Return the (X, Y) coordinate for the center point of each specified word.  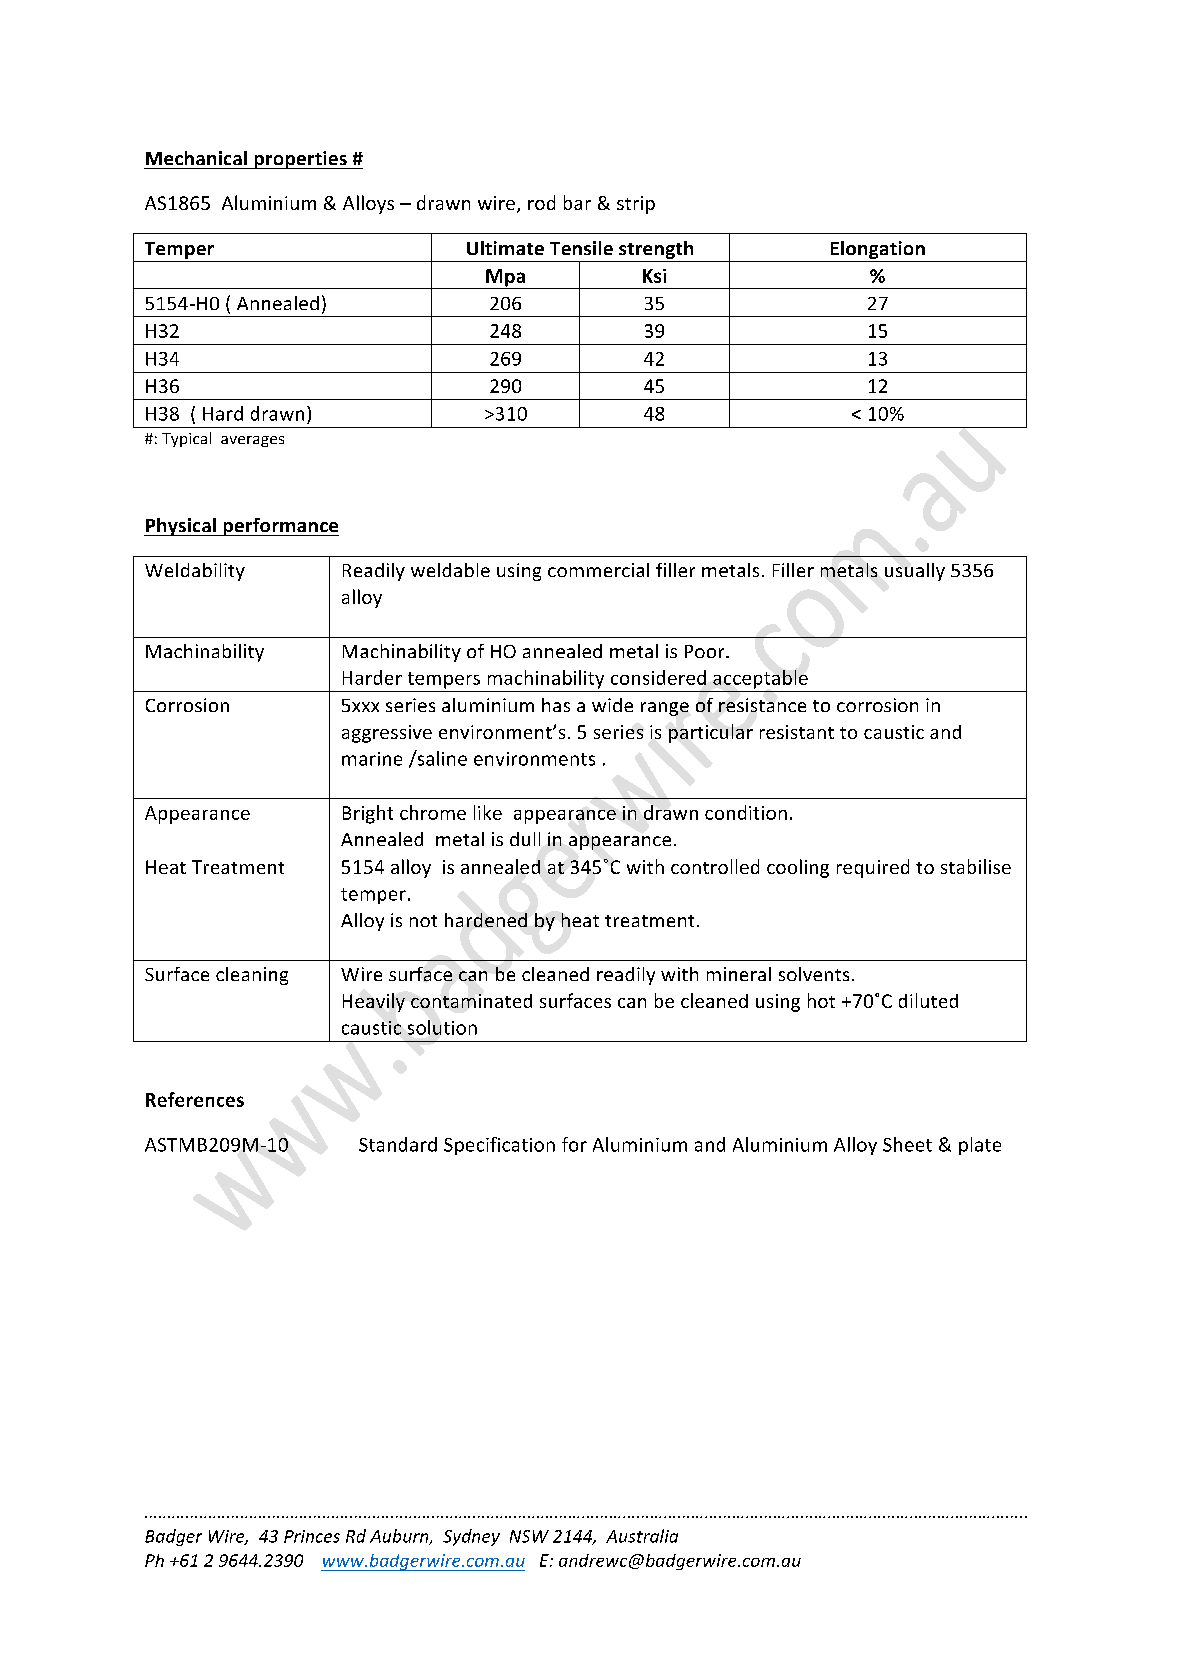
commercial (598, 570)
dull (525, 839)
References (195, 1099)
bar (577, 202)
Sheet (907, 1144)
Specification (499, 1146)
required (873, 868)
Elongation (878, 250)
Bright (368, 814)
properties (300, 160)
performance (280, 527)
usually (915, 572)
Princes (312, 1536)
